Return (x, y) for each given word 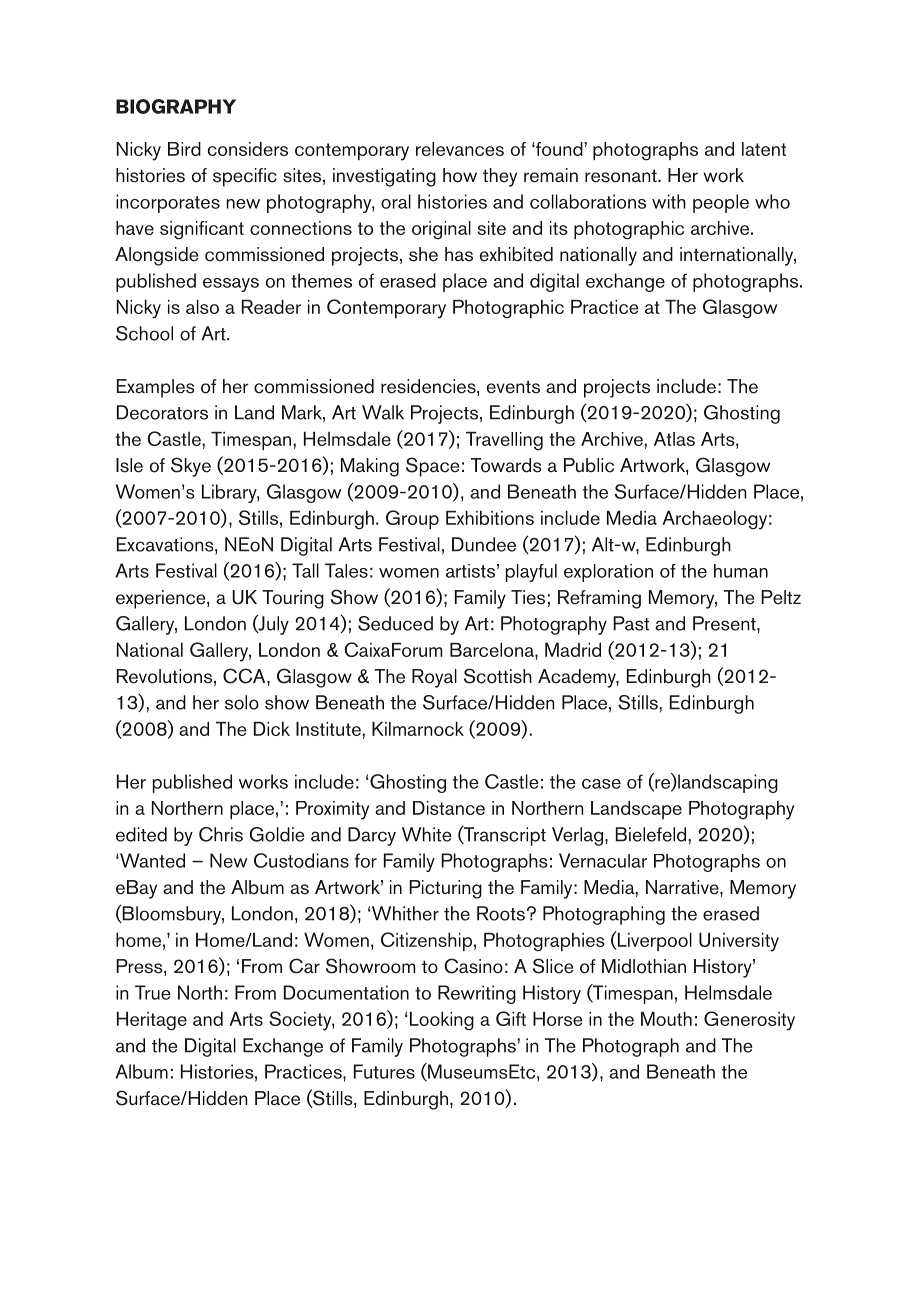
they (500, 177)
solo (242, 702)
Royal (434, 678)
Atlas (674, 439)
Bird (184, 149)
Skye (191, 467)
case (601, 784)
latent (764, 149)
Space (432, 467)
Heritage (152, 1021)
